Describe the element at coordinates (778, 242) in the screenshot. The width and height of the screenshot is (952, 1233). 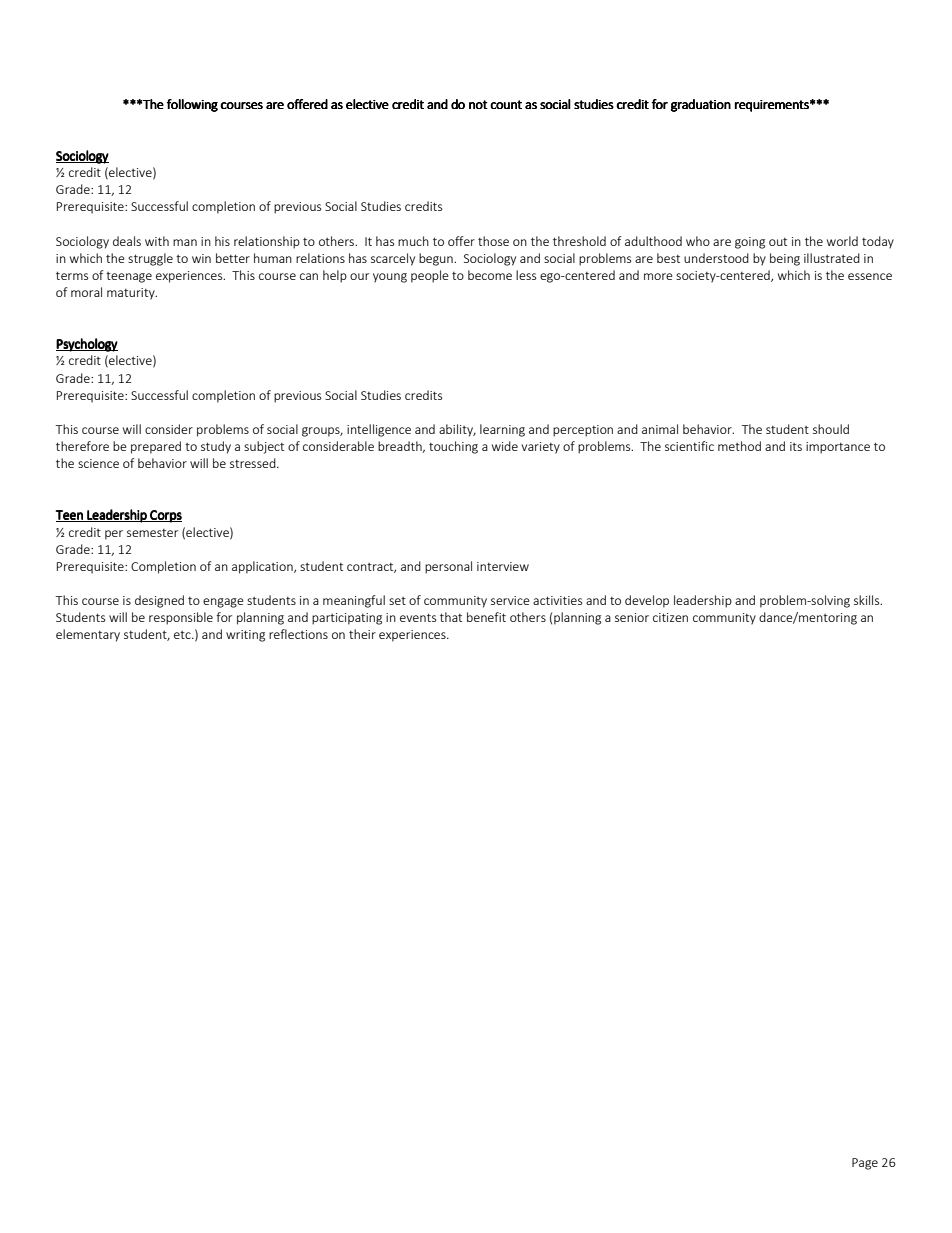
I see `out` at that location.
